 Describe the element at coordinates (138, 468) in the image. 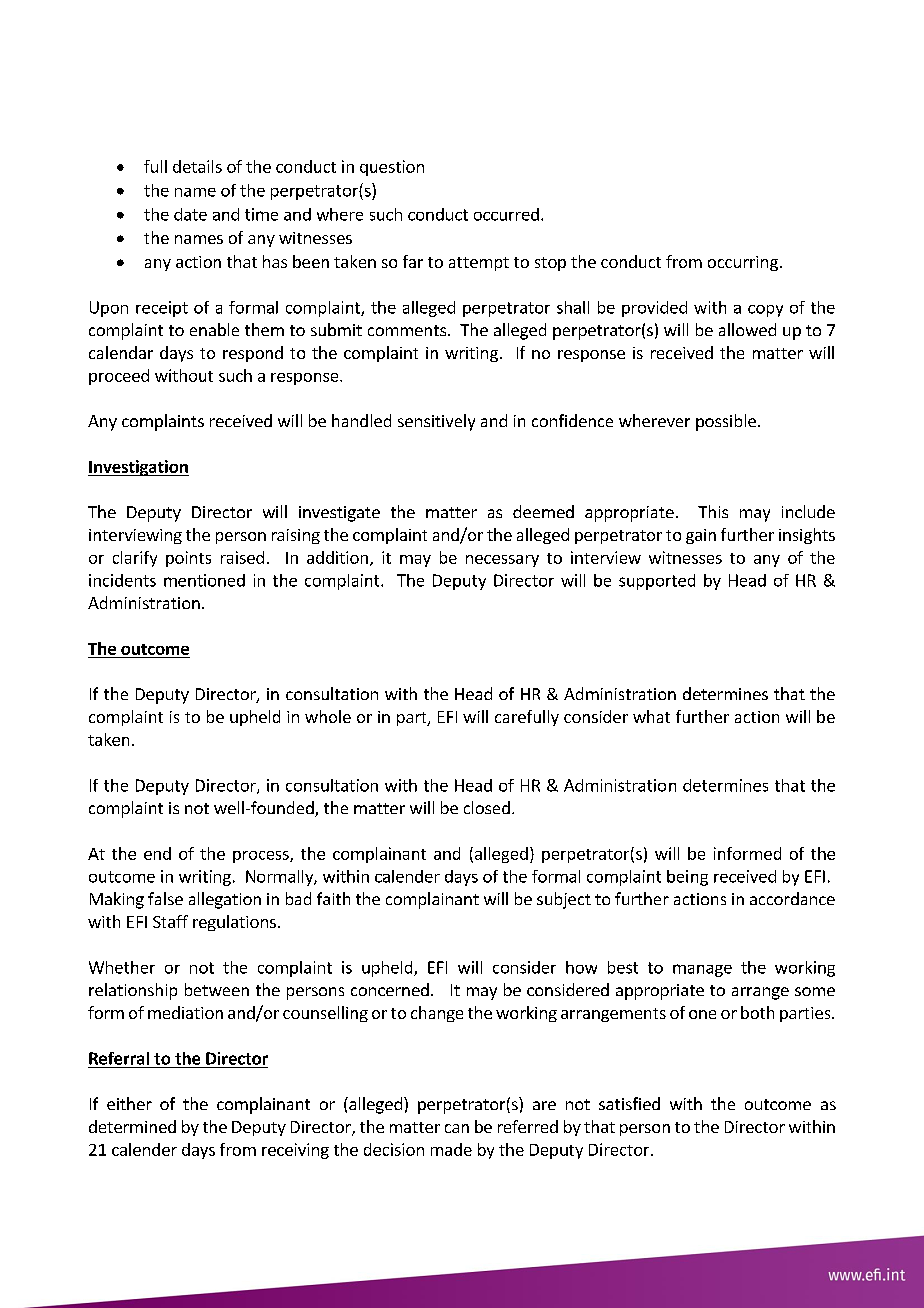

I see `Investigation` at that location.
